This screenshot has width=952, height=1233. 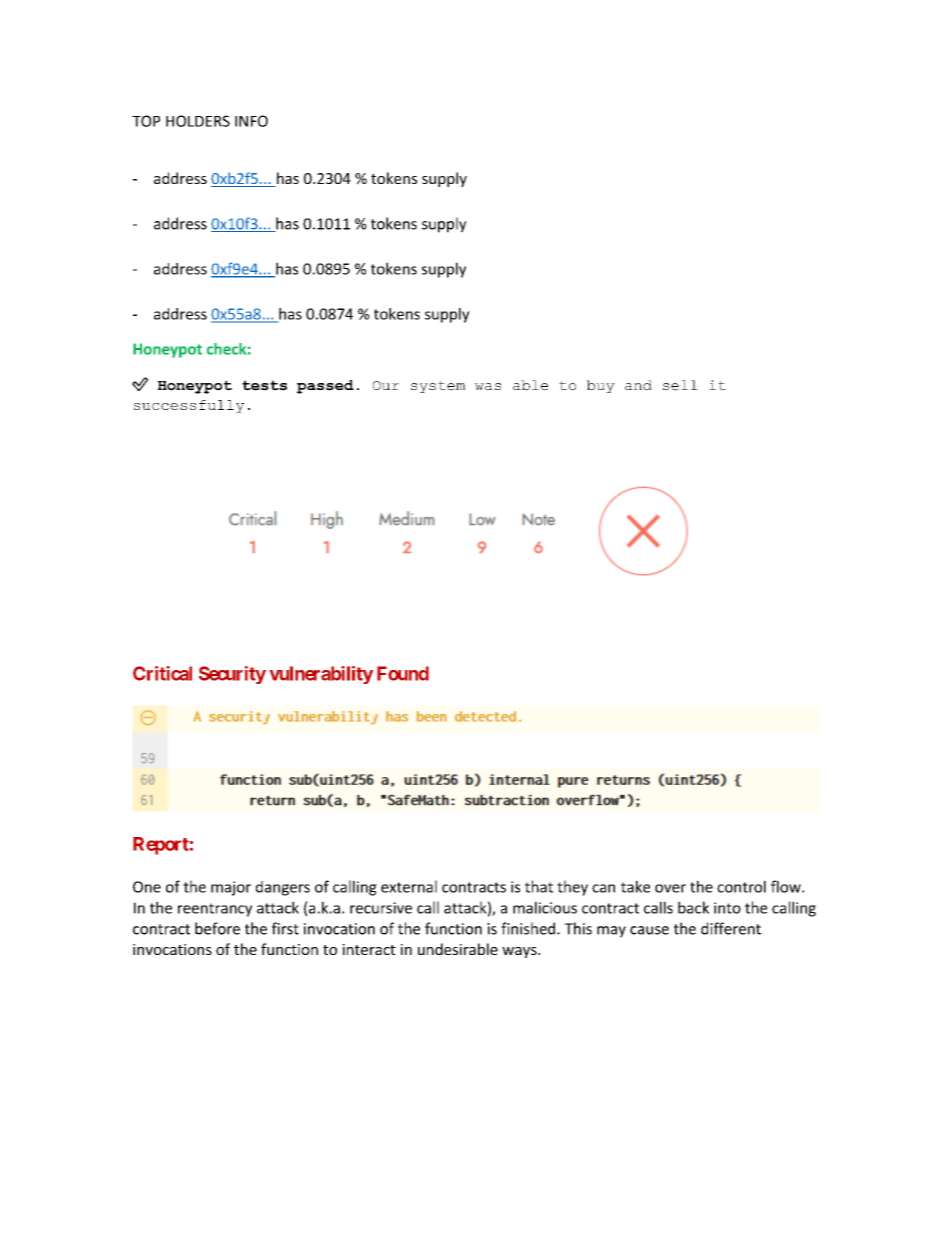 What do you see at coordinates (635, 886) in the screenshot?
I see `take` at bounding box center [635, 886].
